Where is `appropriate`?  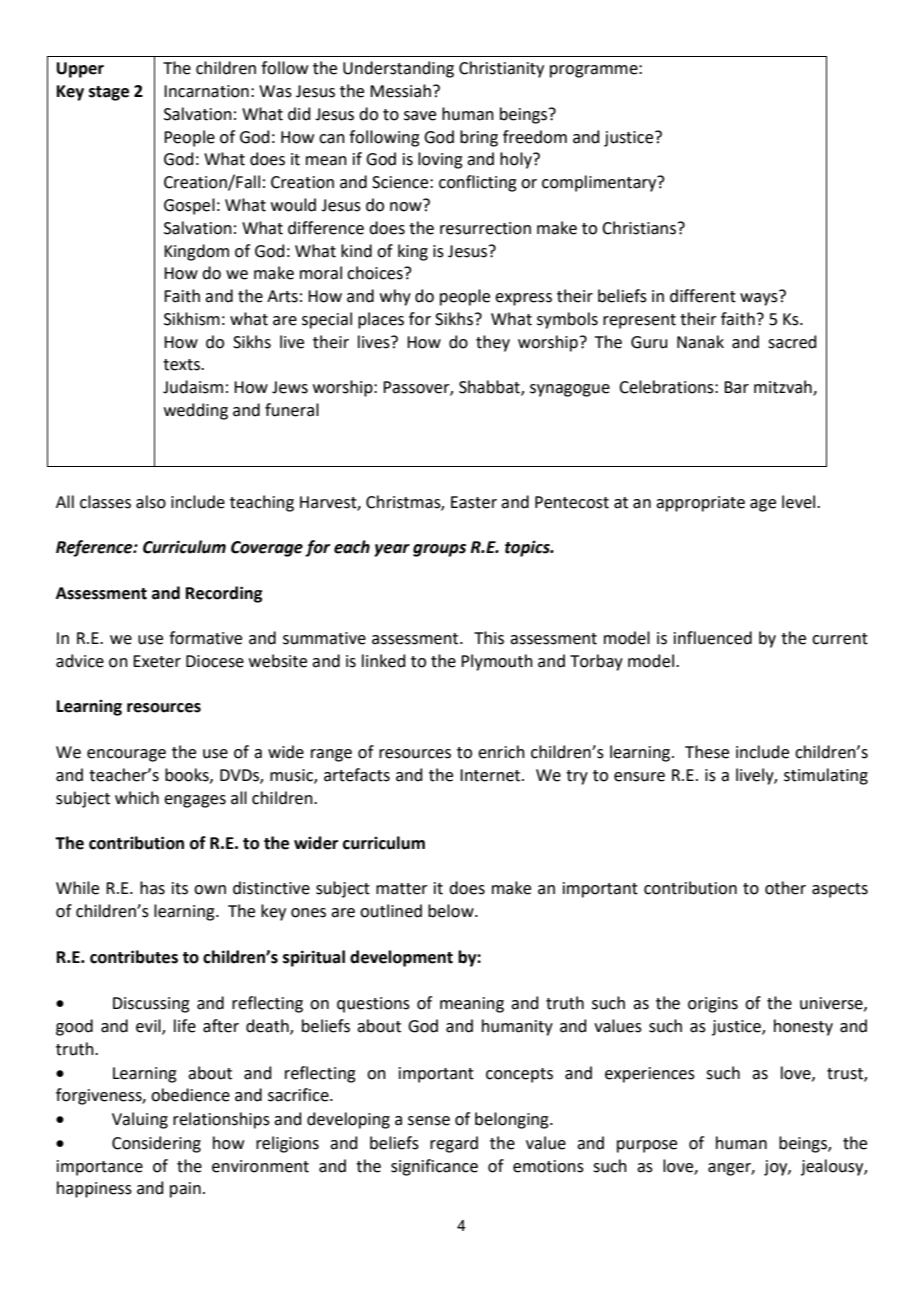
appropriate is located at coordinates (700, 504).
